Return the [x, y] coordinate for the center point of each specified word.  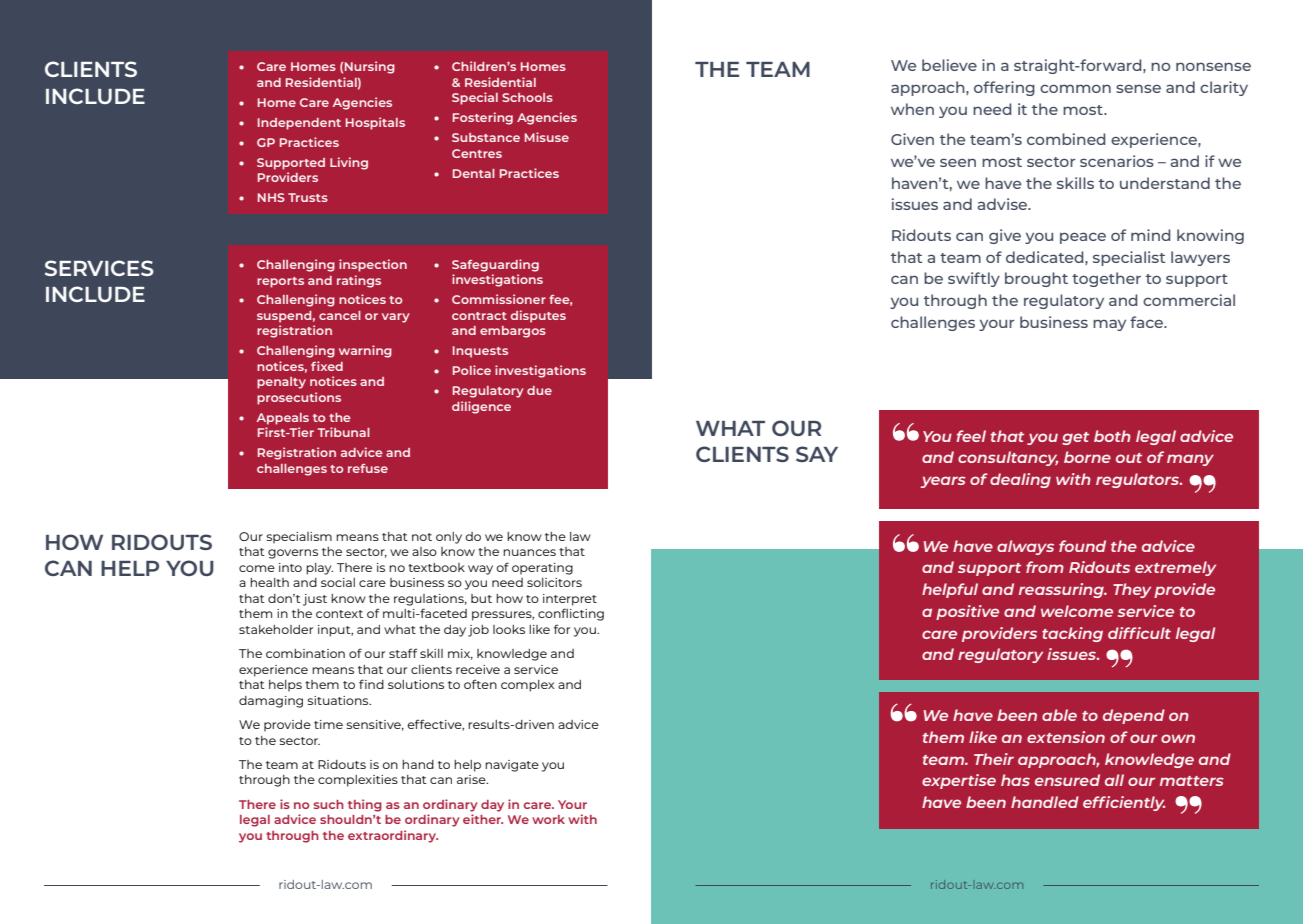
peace [1083, 238]
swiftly [974, 279]
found [1082, 546]
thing [365, 805]
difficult [1139, 633]
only [449, 538]
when [912, 109]
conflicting [571, 614]
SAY [817, 454]
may [1109, 325]
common [1075, 88]
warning [365, 351]
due [539, 390]
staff [403, 653]
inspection [373, 265]
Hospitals [375, 123]
